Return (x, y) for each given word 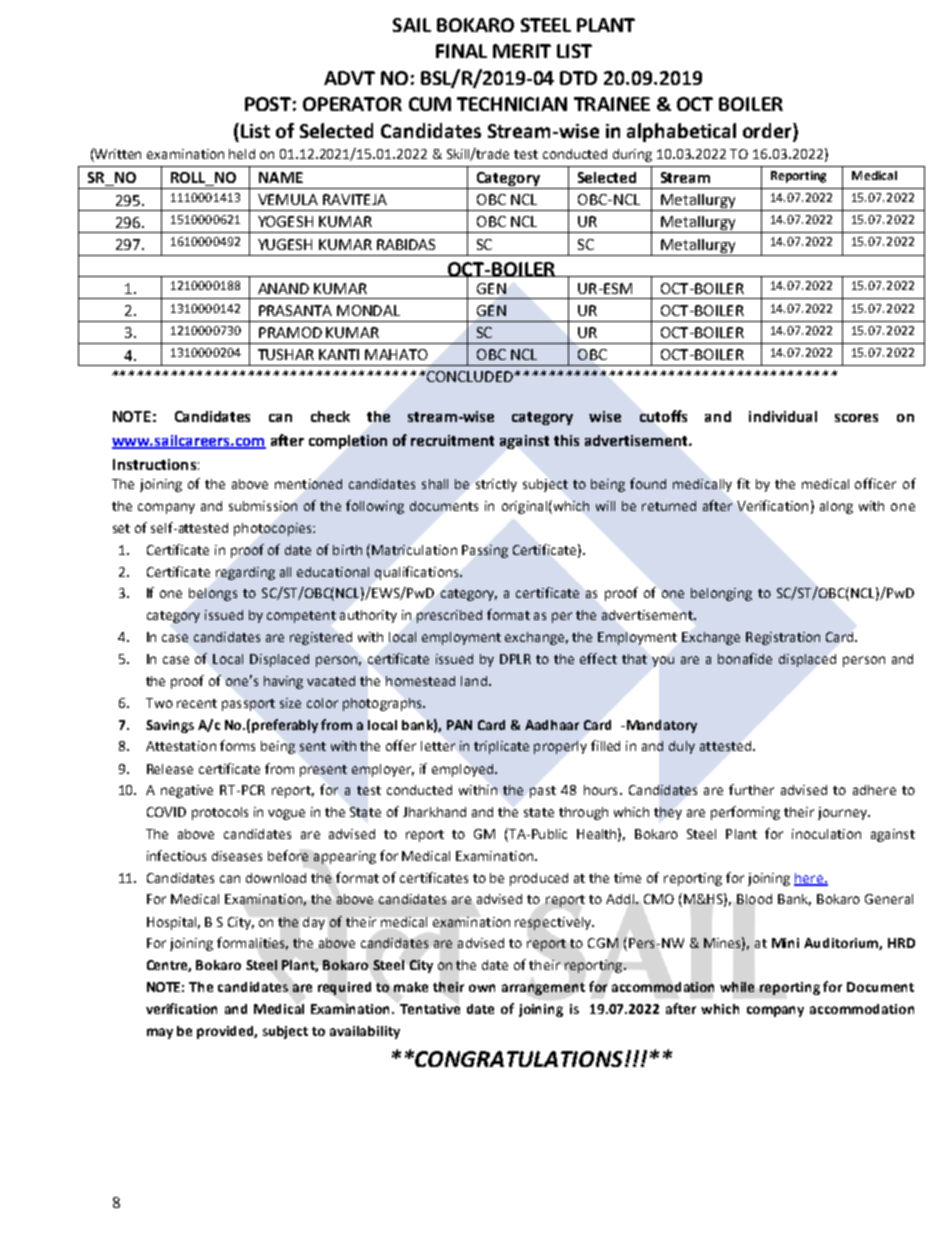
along (836, 507)
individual (783, 416)
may (160, 1033)
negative (187, 791)
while (737, 987)
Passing (485, 551)
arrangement (543, 989)
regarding (245, 573)
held (242, 154)
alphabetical (681, 132)
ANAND (283, 288)
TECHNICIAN (512, 104)
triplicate (501, 747)
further (751, 789)
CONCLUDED (471, 376)
